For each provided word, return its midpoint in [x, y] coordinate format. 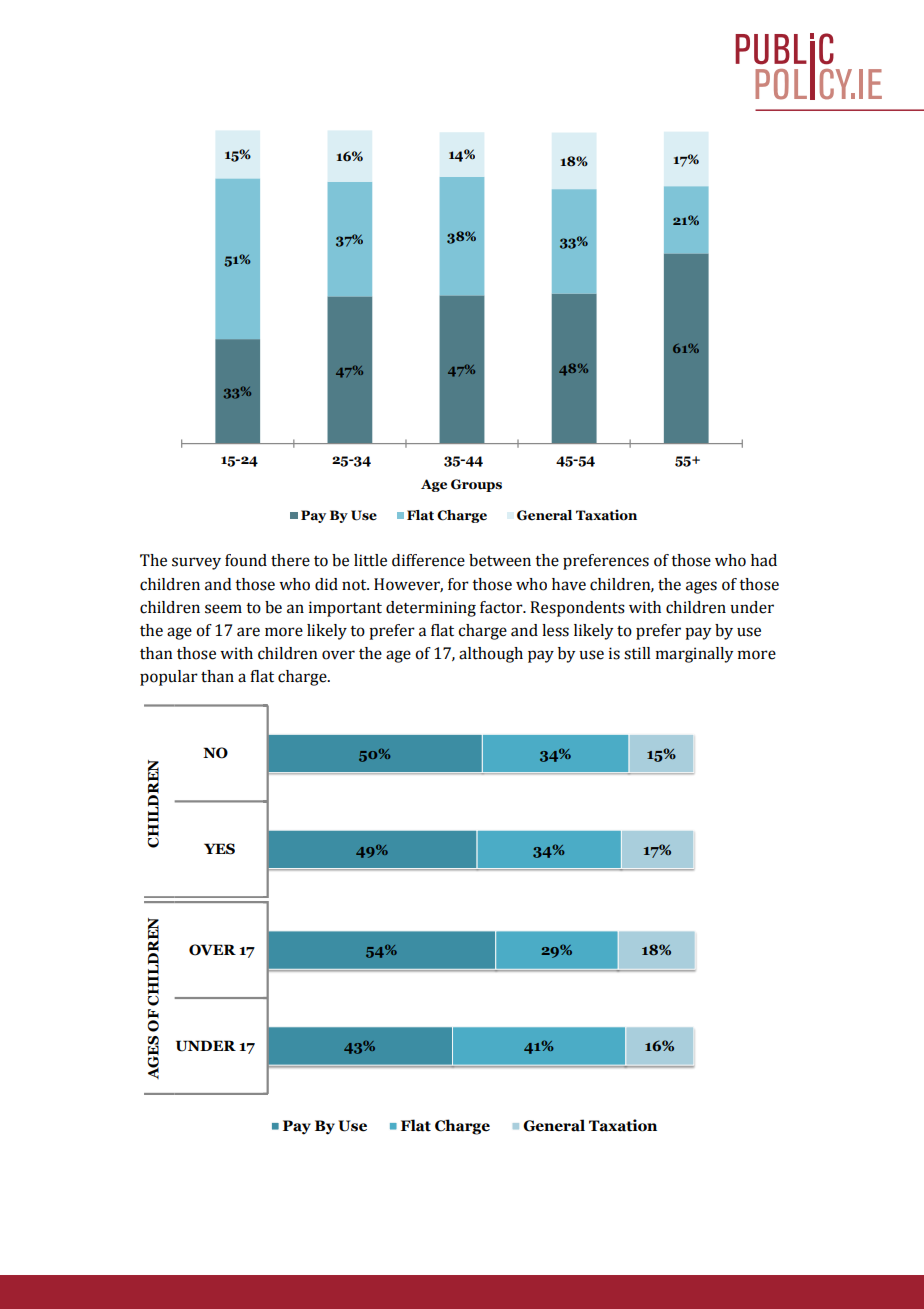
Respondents [577, 609]
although [491, 655]
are [248, 632]
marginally [694, 655]
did [326, 584]
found [246, 560]
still [637, 653]
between [500, 560]
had [764, 560]
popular [169, 678]
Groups [476, 485]
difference [428, 560]
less [555, 630]
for [458, 584]
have [569, 584]
